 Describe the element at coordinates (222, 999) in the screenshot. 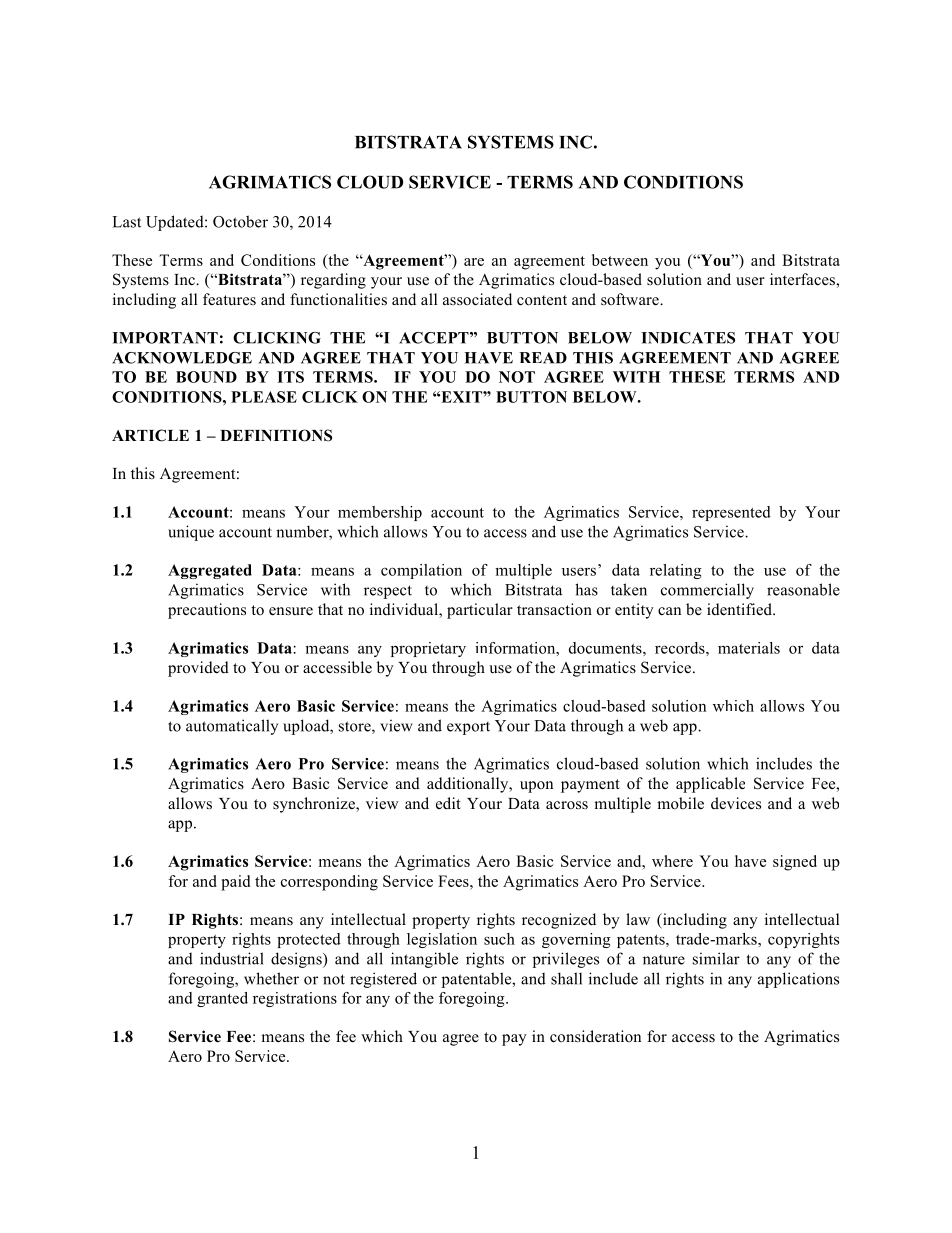

I see `granted` at that location.
